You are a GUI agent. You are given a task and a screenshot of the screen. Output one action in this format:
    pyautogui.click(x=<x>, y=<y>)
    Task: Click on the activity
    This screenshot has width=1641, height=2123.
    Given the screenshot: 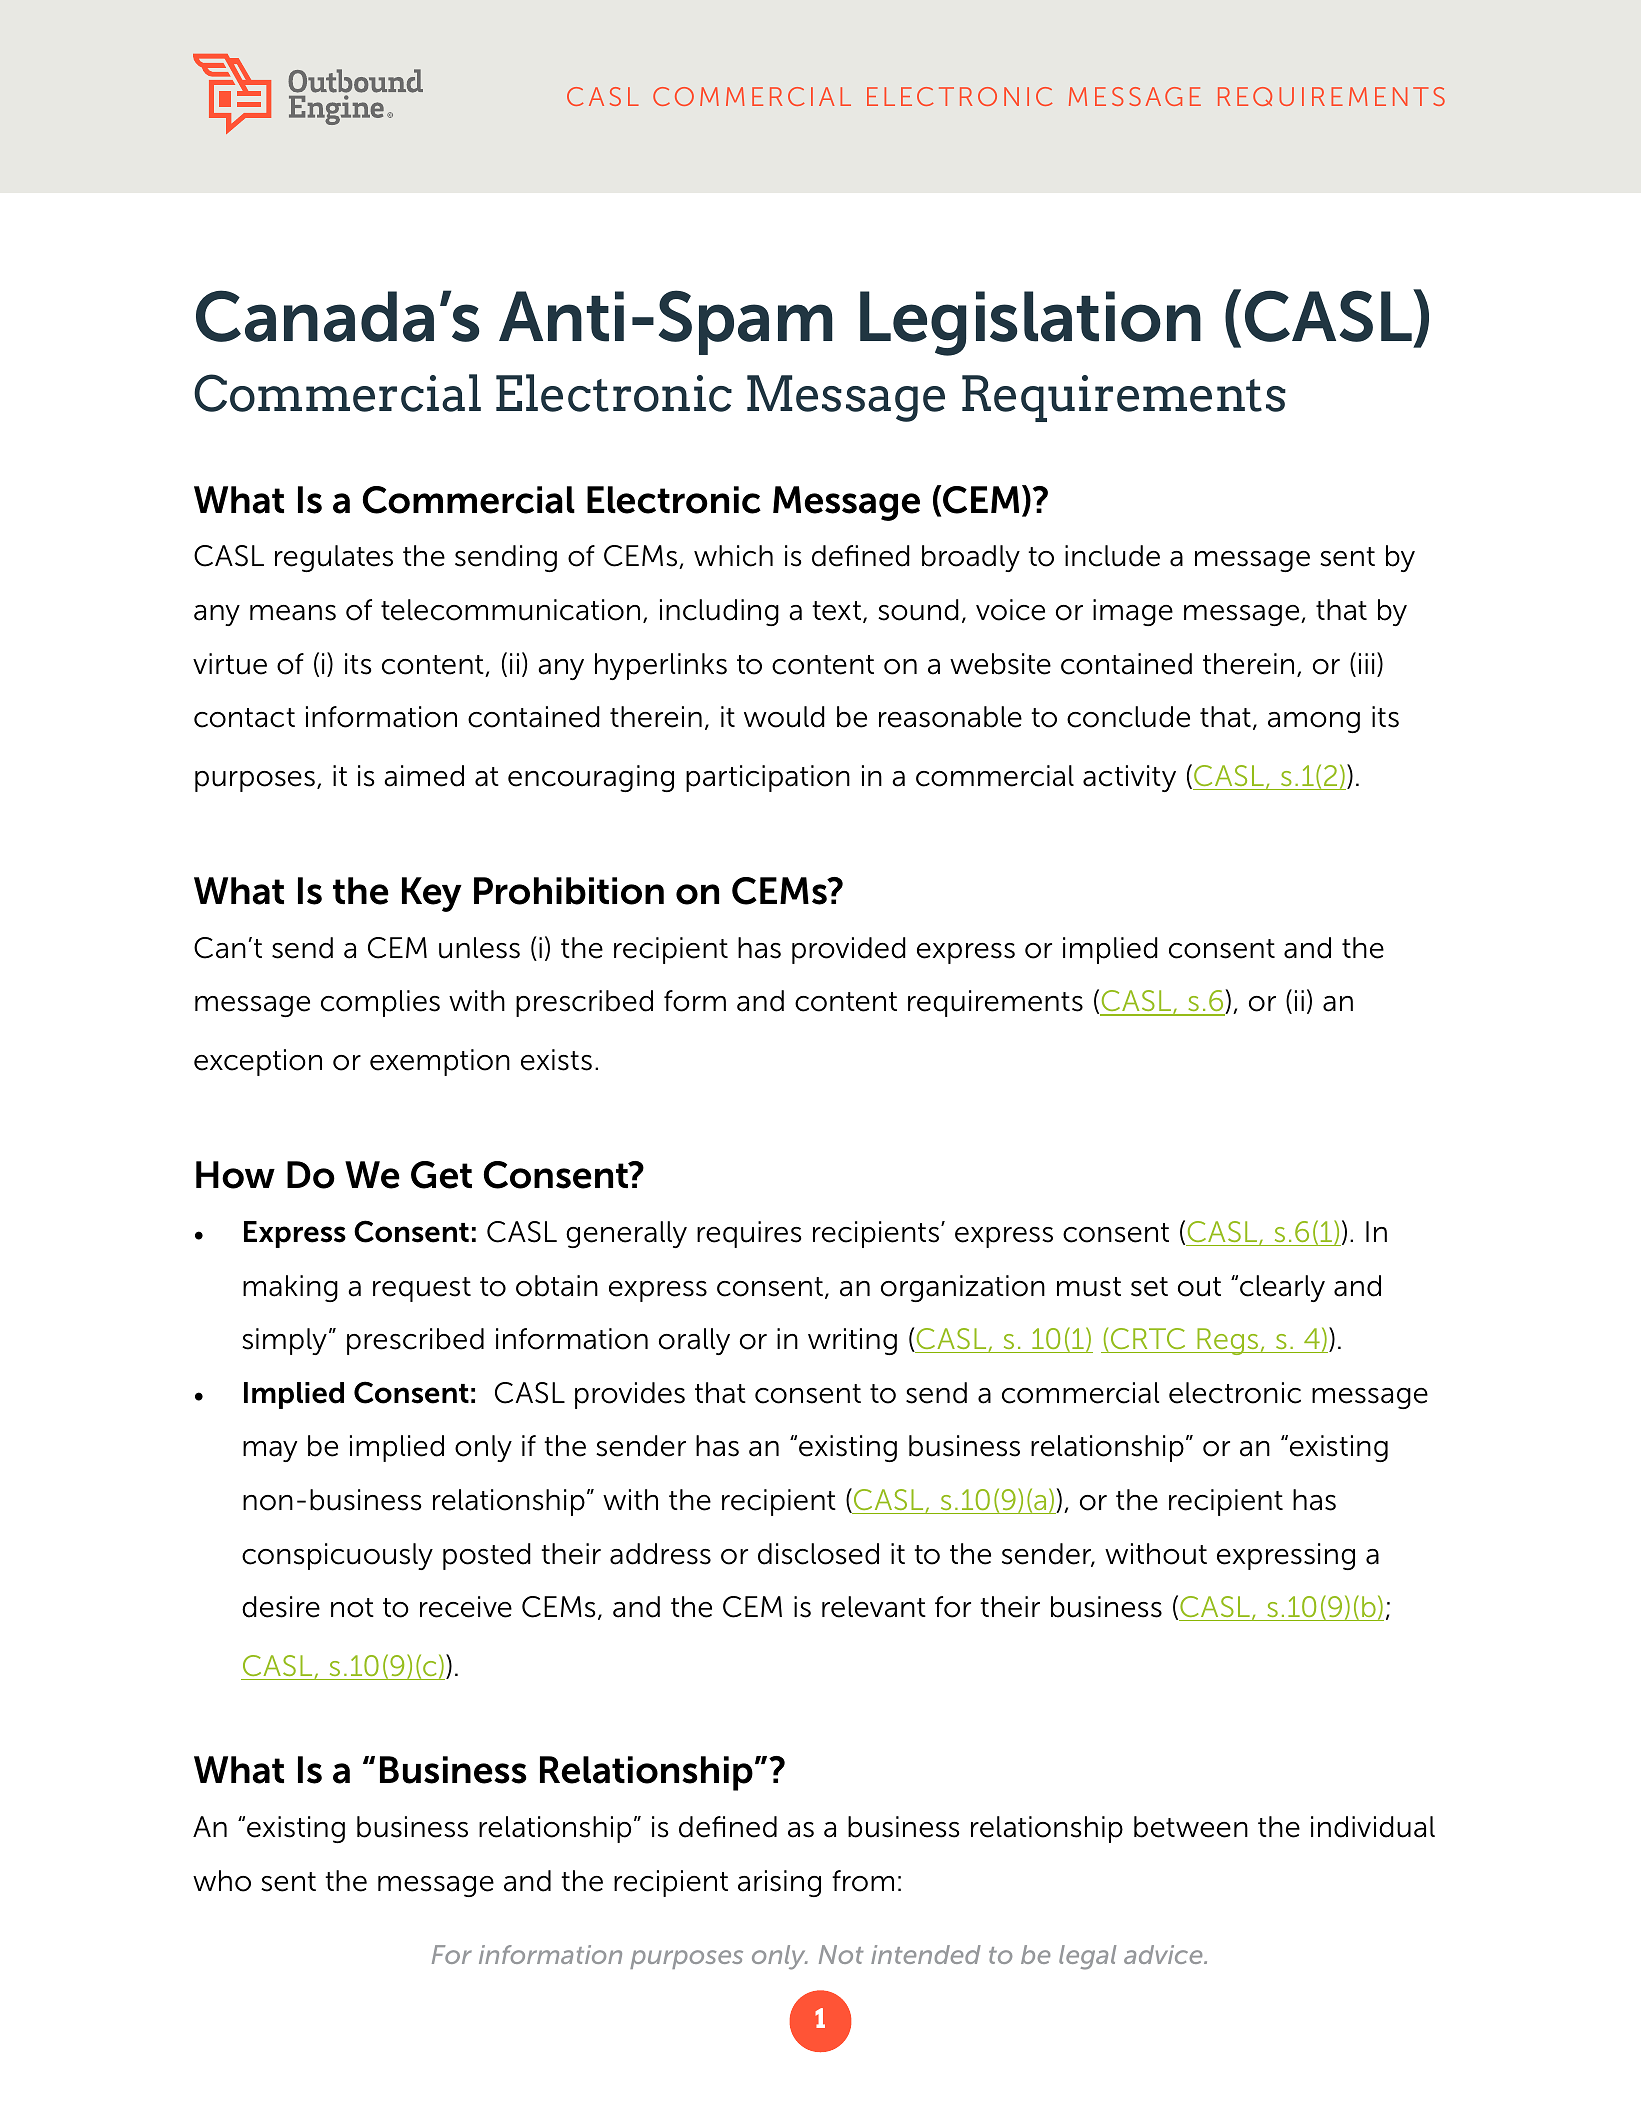 What is the action you would take?
    pyautogui.click(x=1129, y=778)
